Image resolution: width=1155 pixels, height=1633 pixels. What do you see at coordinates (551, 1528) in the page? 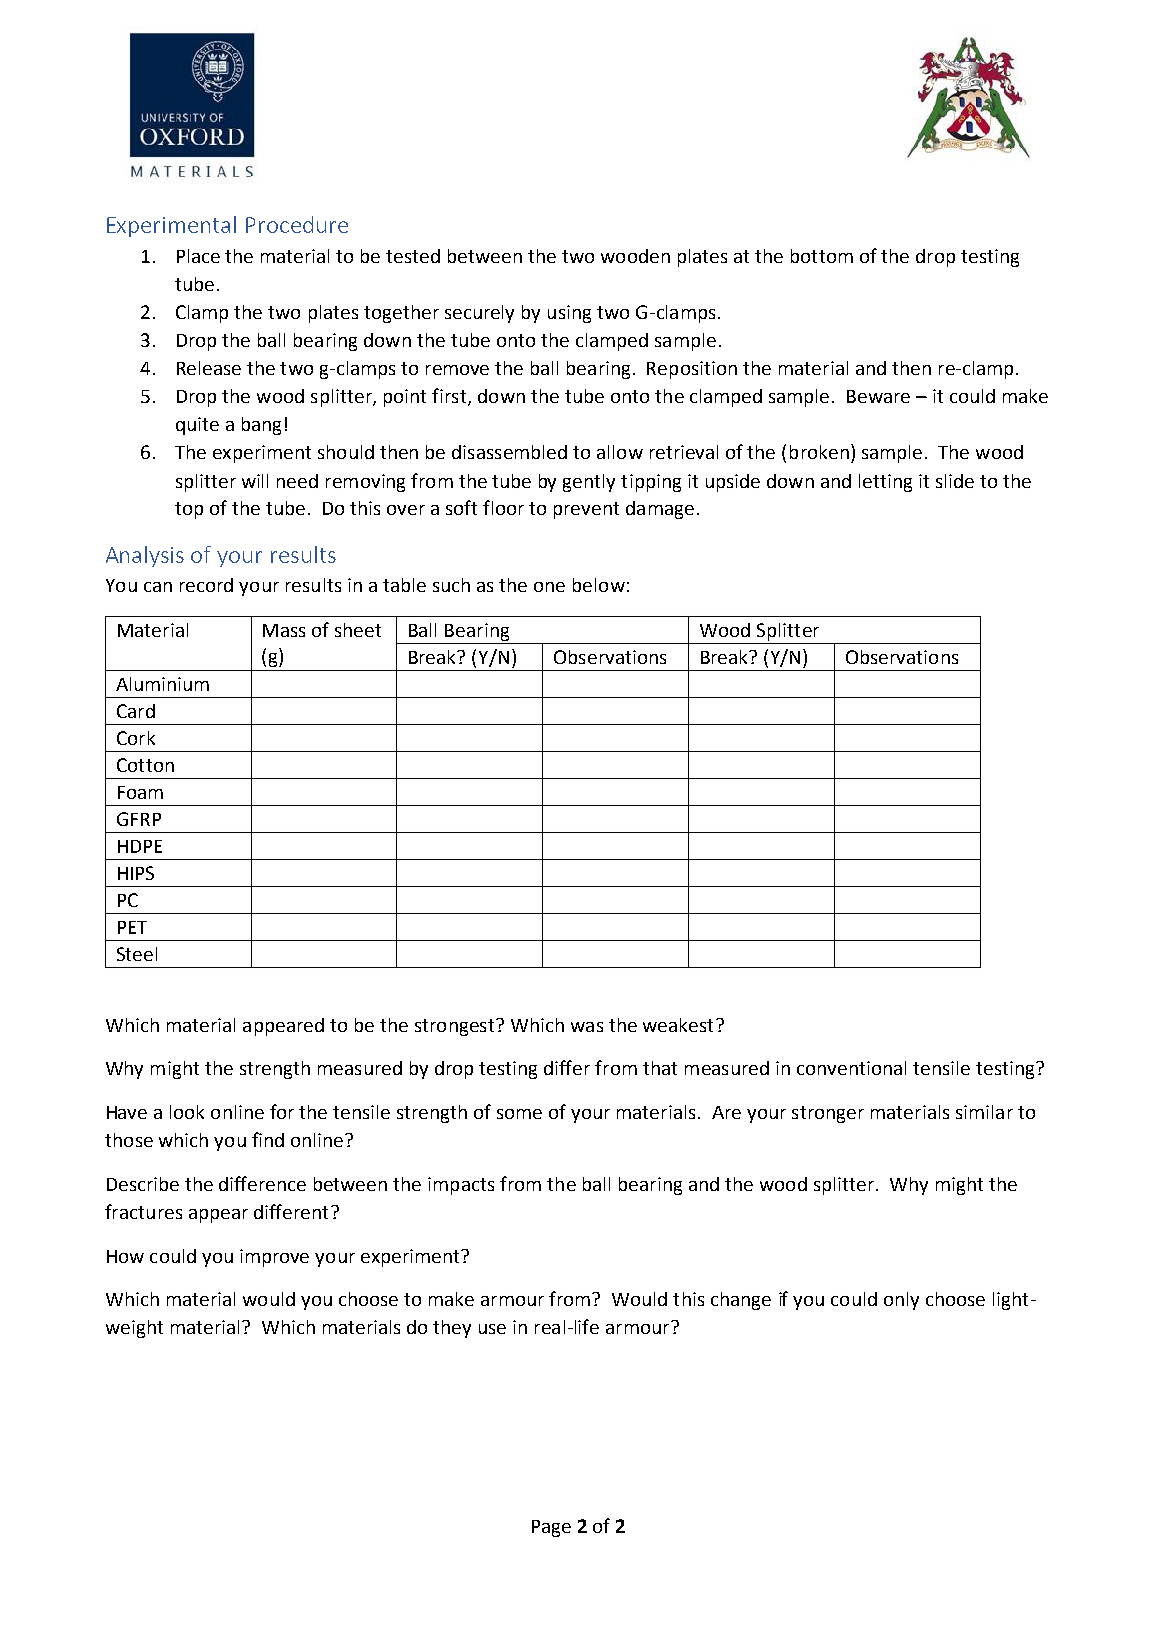
I see `Page` at bounding box center [551, 1528].
